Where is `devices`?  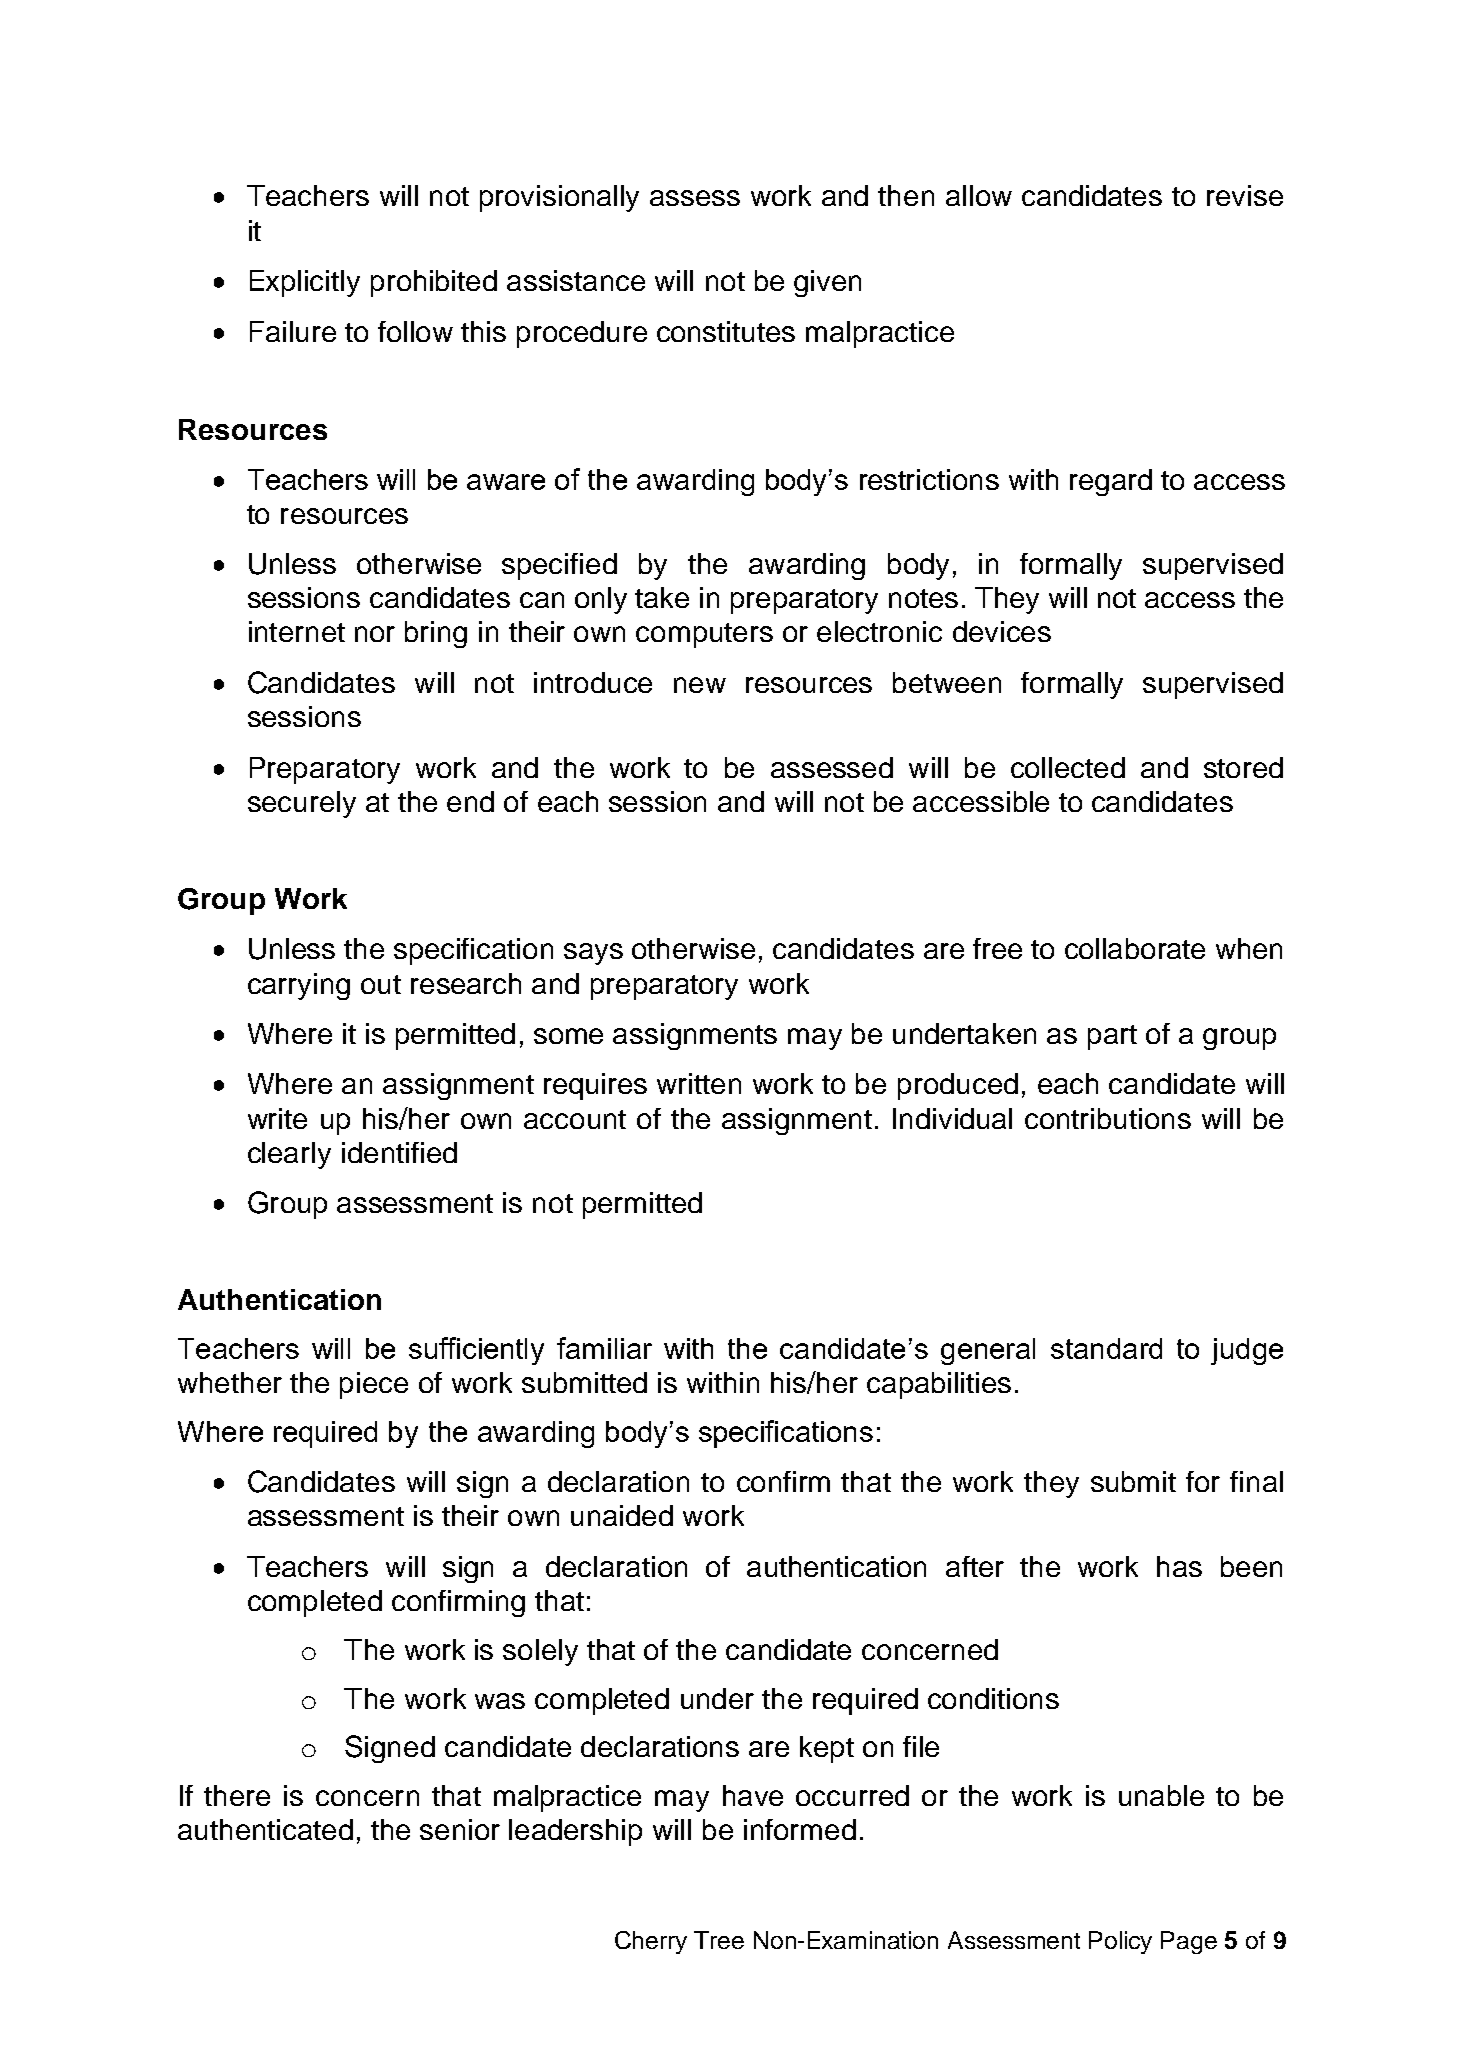 devices is located at coordinates (1002, 631).
